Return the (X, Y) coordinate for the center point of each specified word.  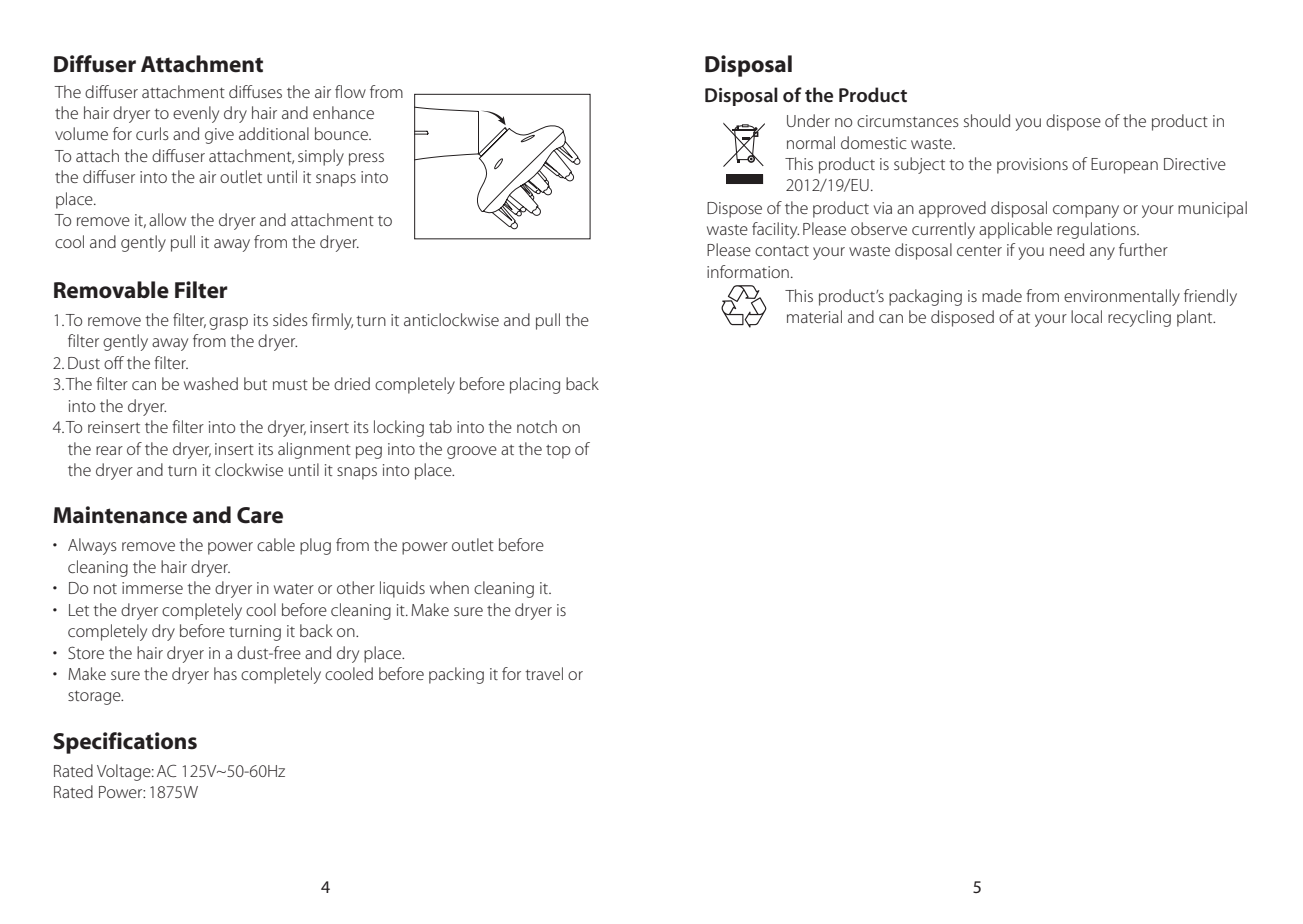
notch (537, 426)
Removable (111, 290)
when (449, 587)
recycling (1139, 318)
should (987, 120)
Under (808, 120)
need (1067, 249)
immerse (152, 588)
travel (544, 673)
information (748, 271)
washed (211, 383)
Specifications (125, 743)
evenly (196, 114)
